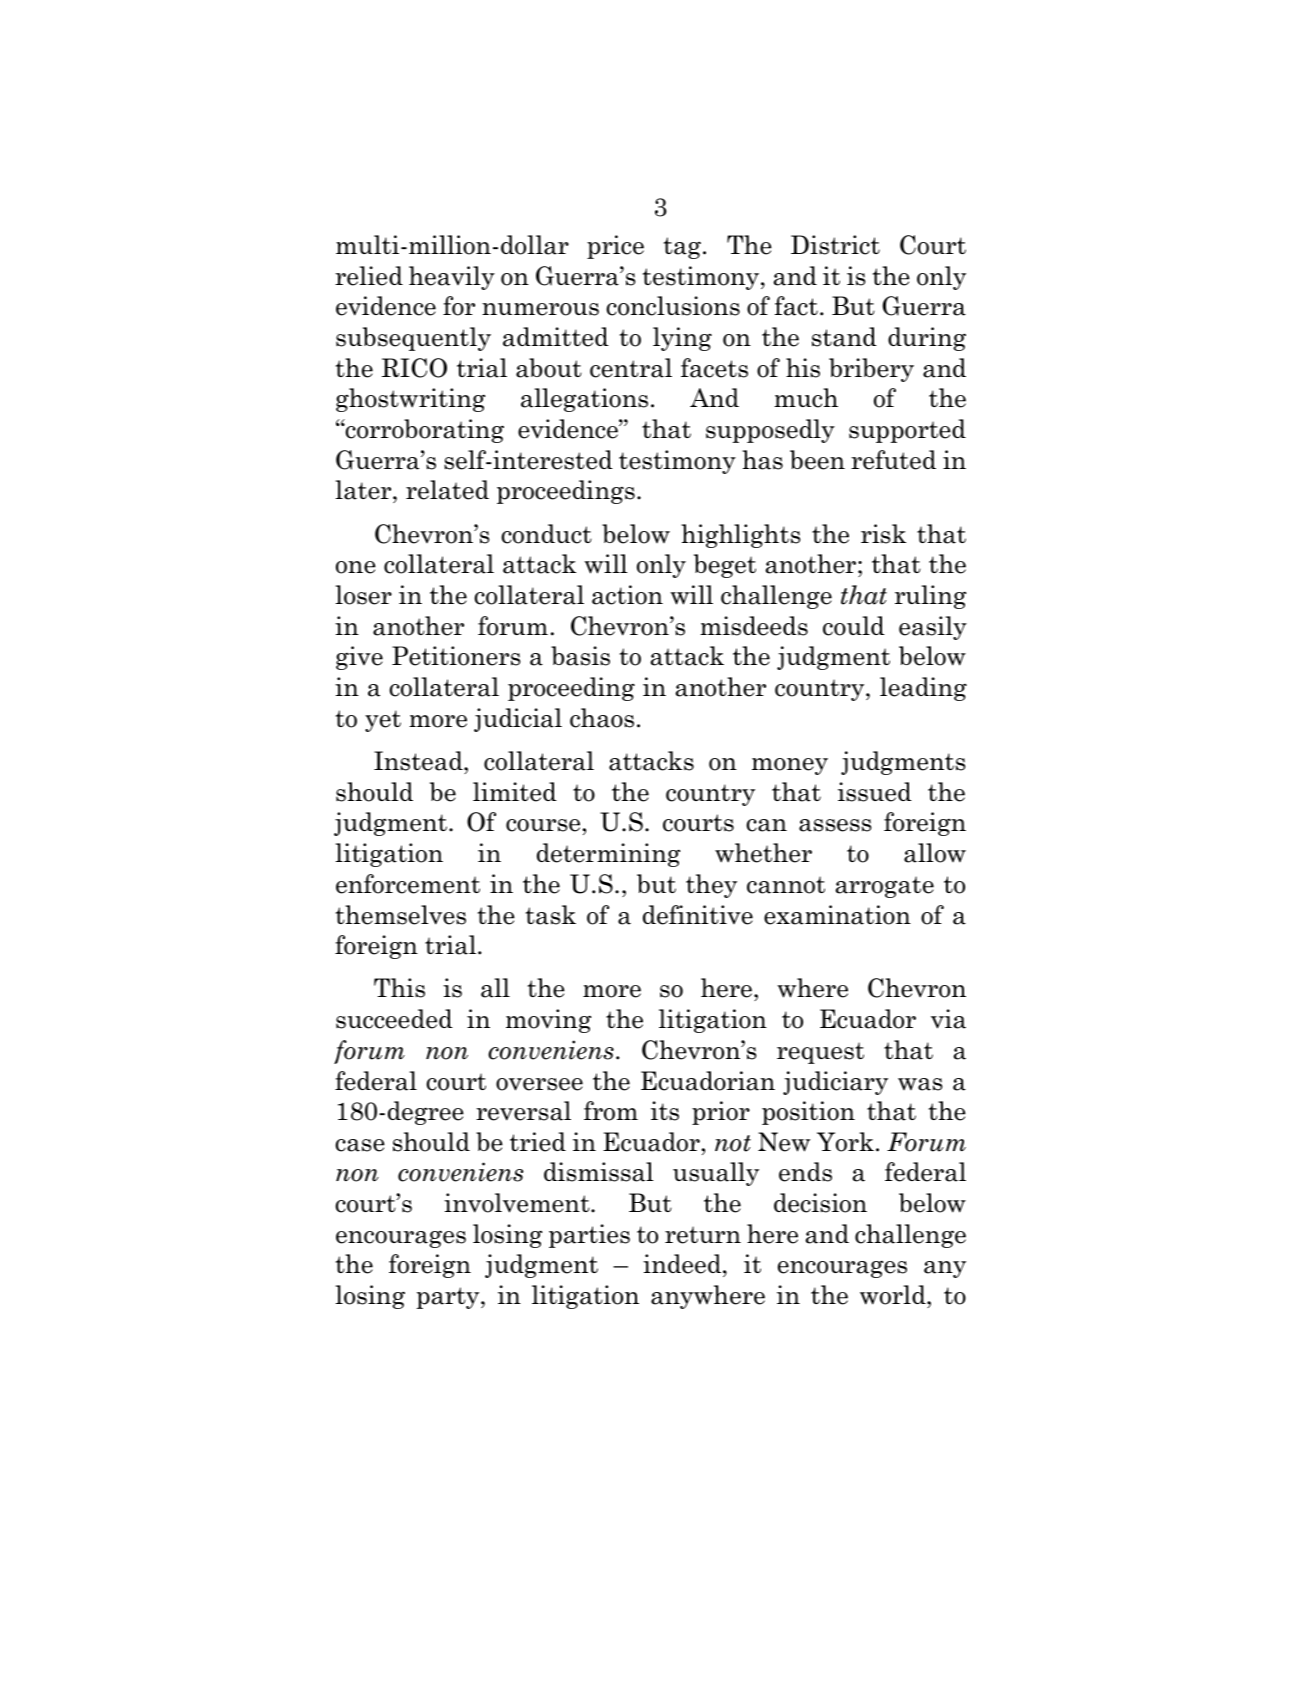 The width and height of the screenshot is (1301, 1683). What do you see at coordinates (673, 306) in the screenshot?
I see `conclusions` at bounding box center [673, 306].
